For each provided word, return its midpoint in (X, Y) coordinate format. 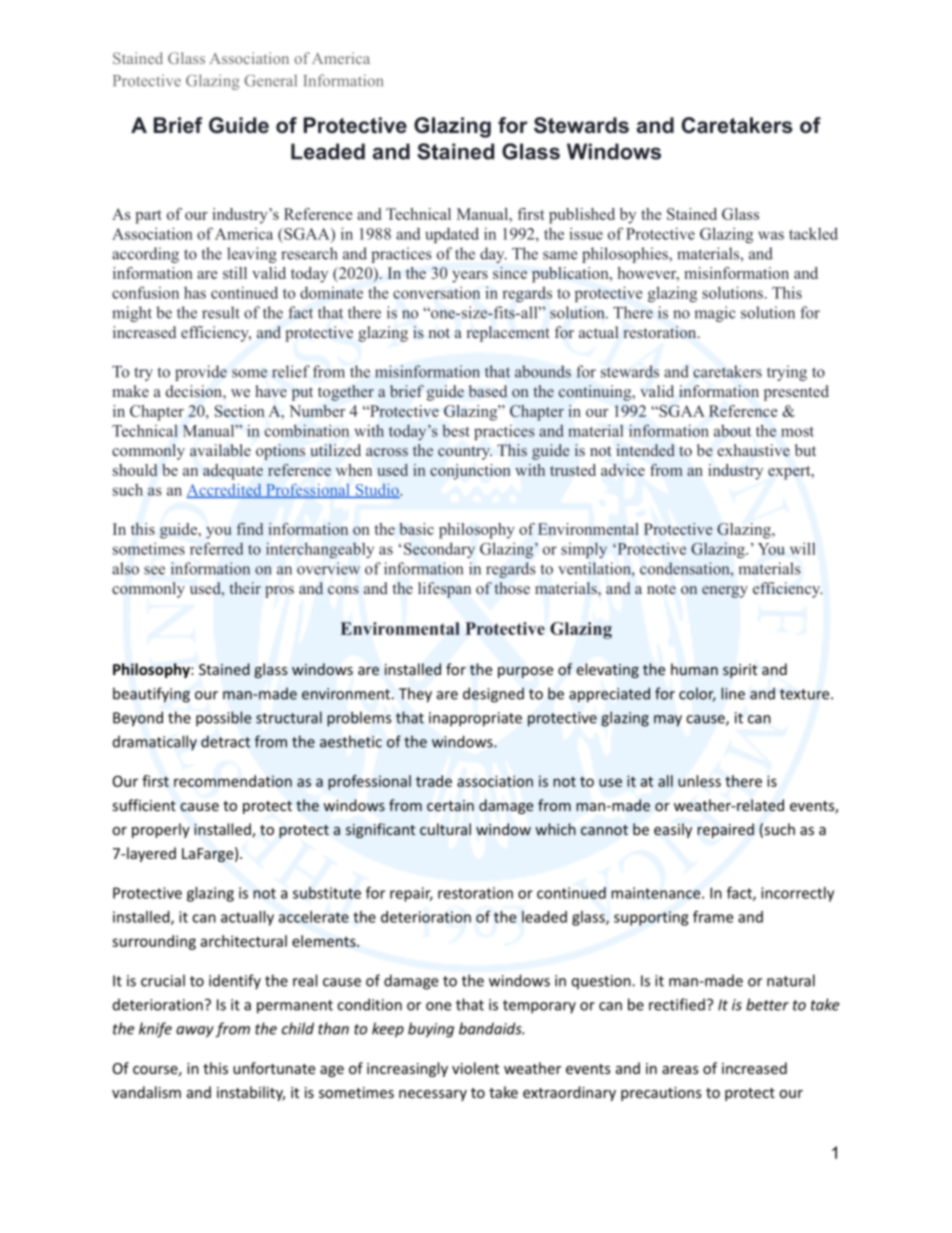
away (195, 1032)
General (270, 80)
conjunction (470, 472)
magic (715, 314)
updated (452, 235)
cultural (445, 829)
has (195, 293)
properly (161, 830)
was (771, 235)
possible (223, 719)
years (470, 277)
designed (493, 695)
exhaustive (753, 450)
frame (713, 917)
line (733, 693)
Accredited (225, 491)
